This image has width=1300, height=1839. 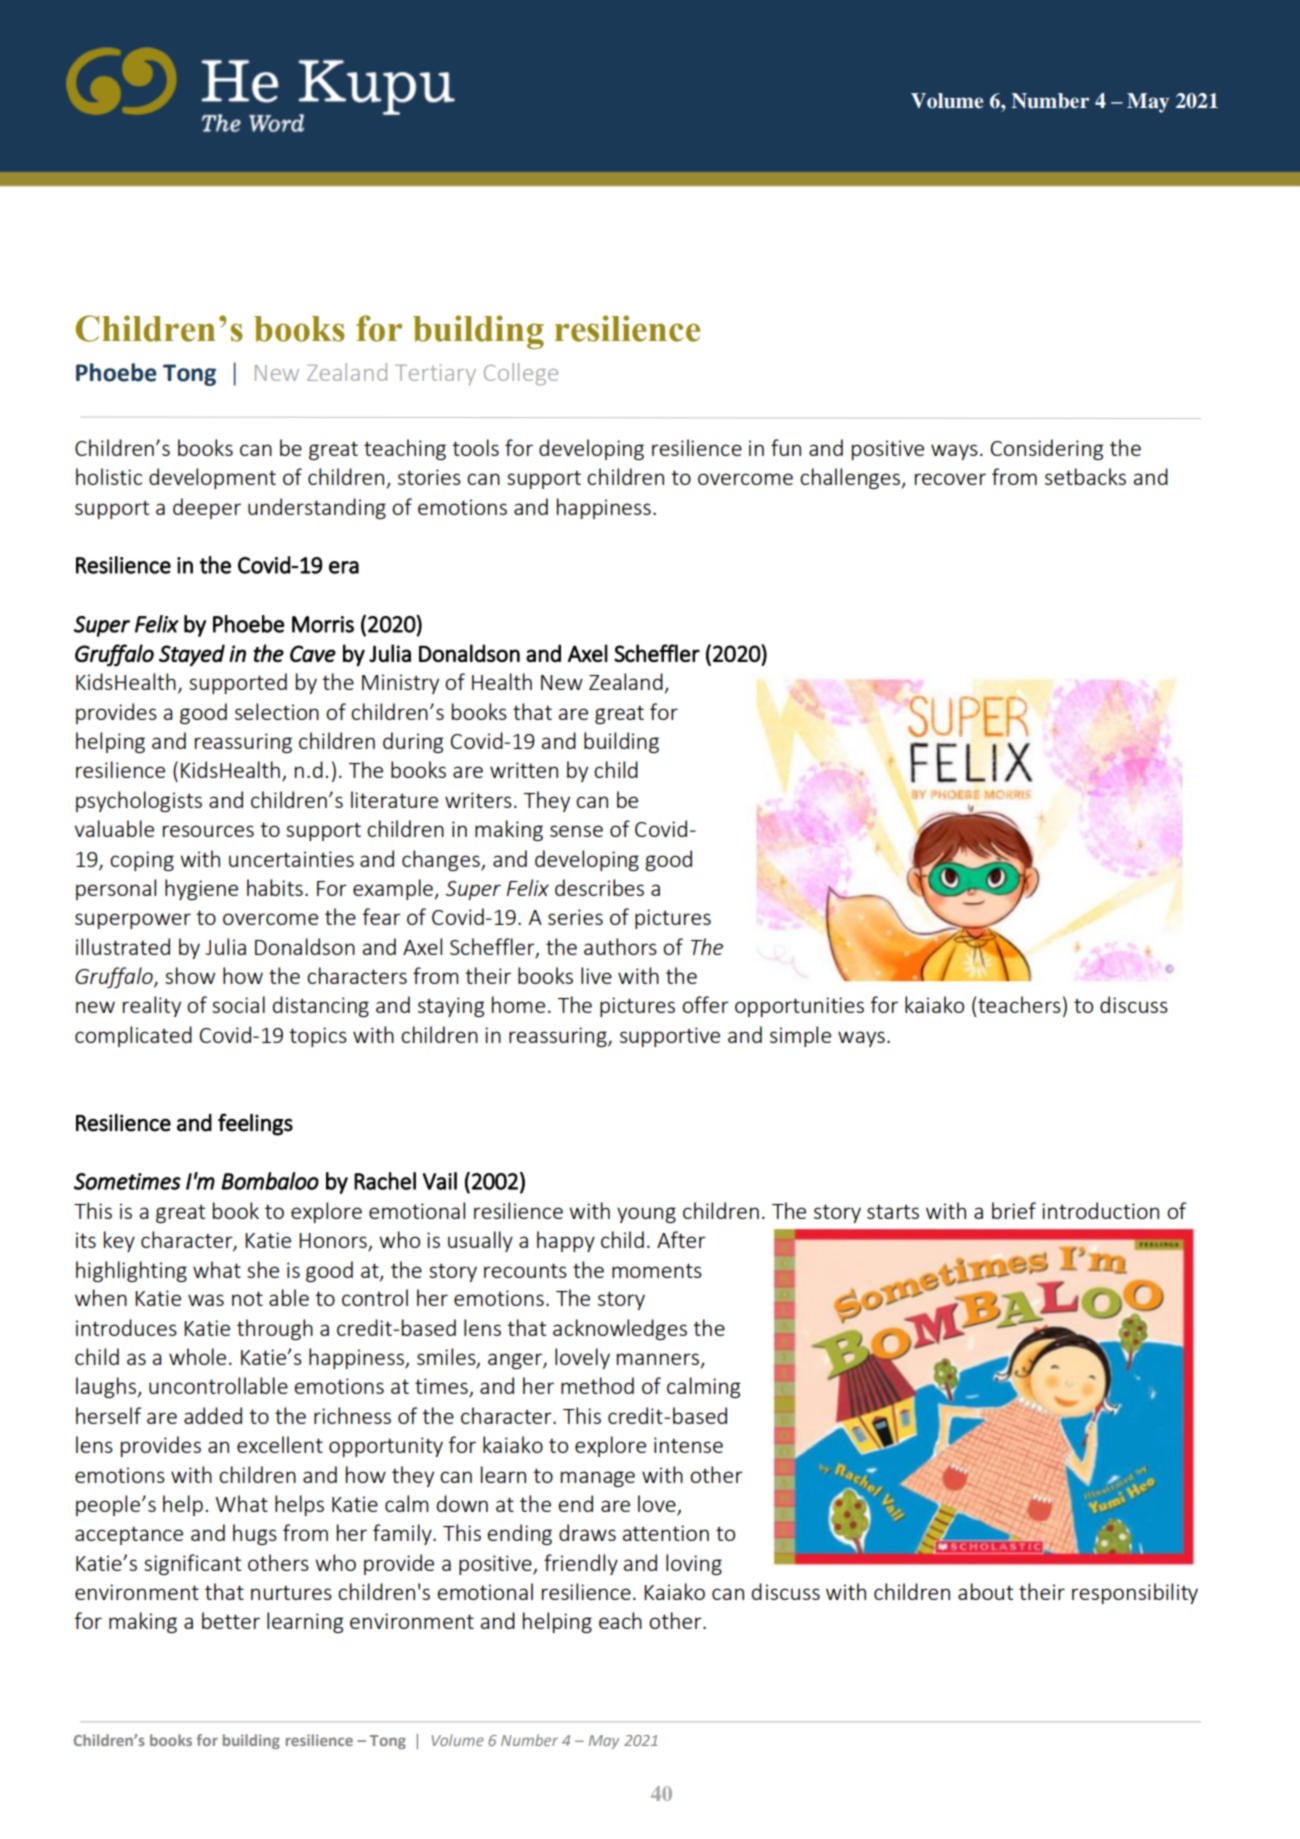 I want to click on significant, so click(x=192, y=1564).
